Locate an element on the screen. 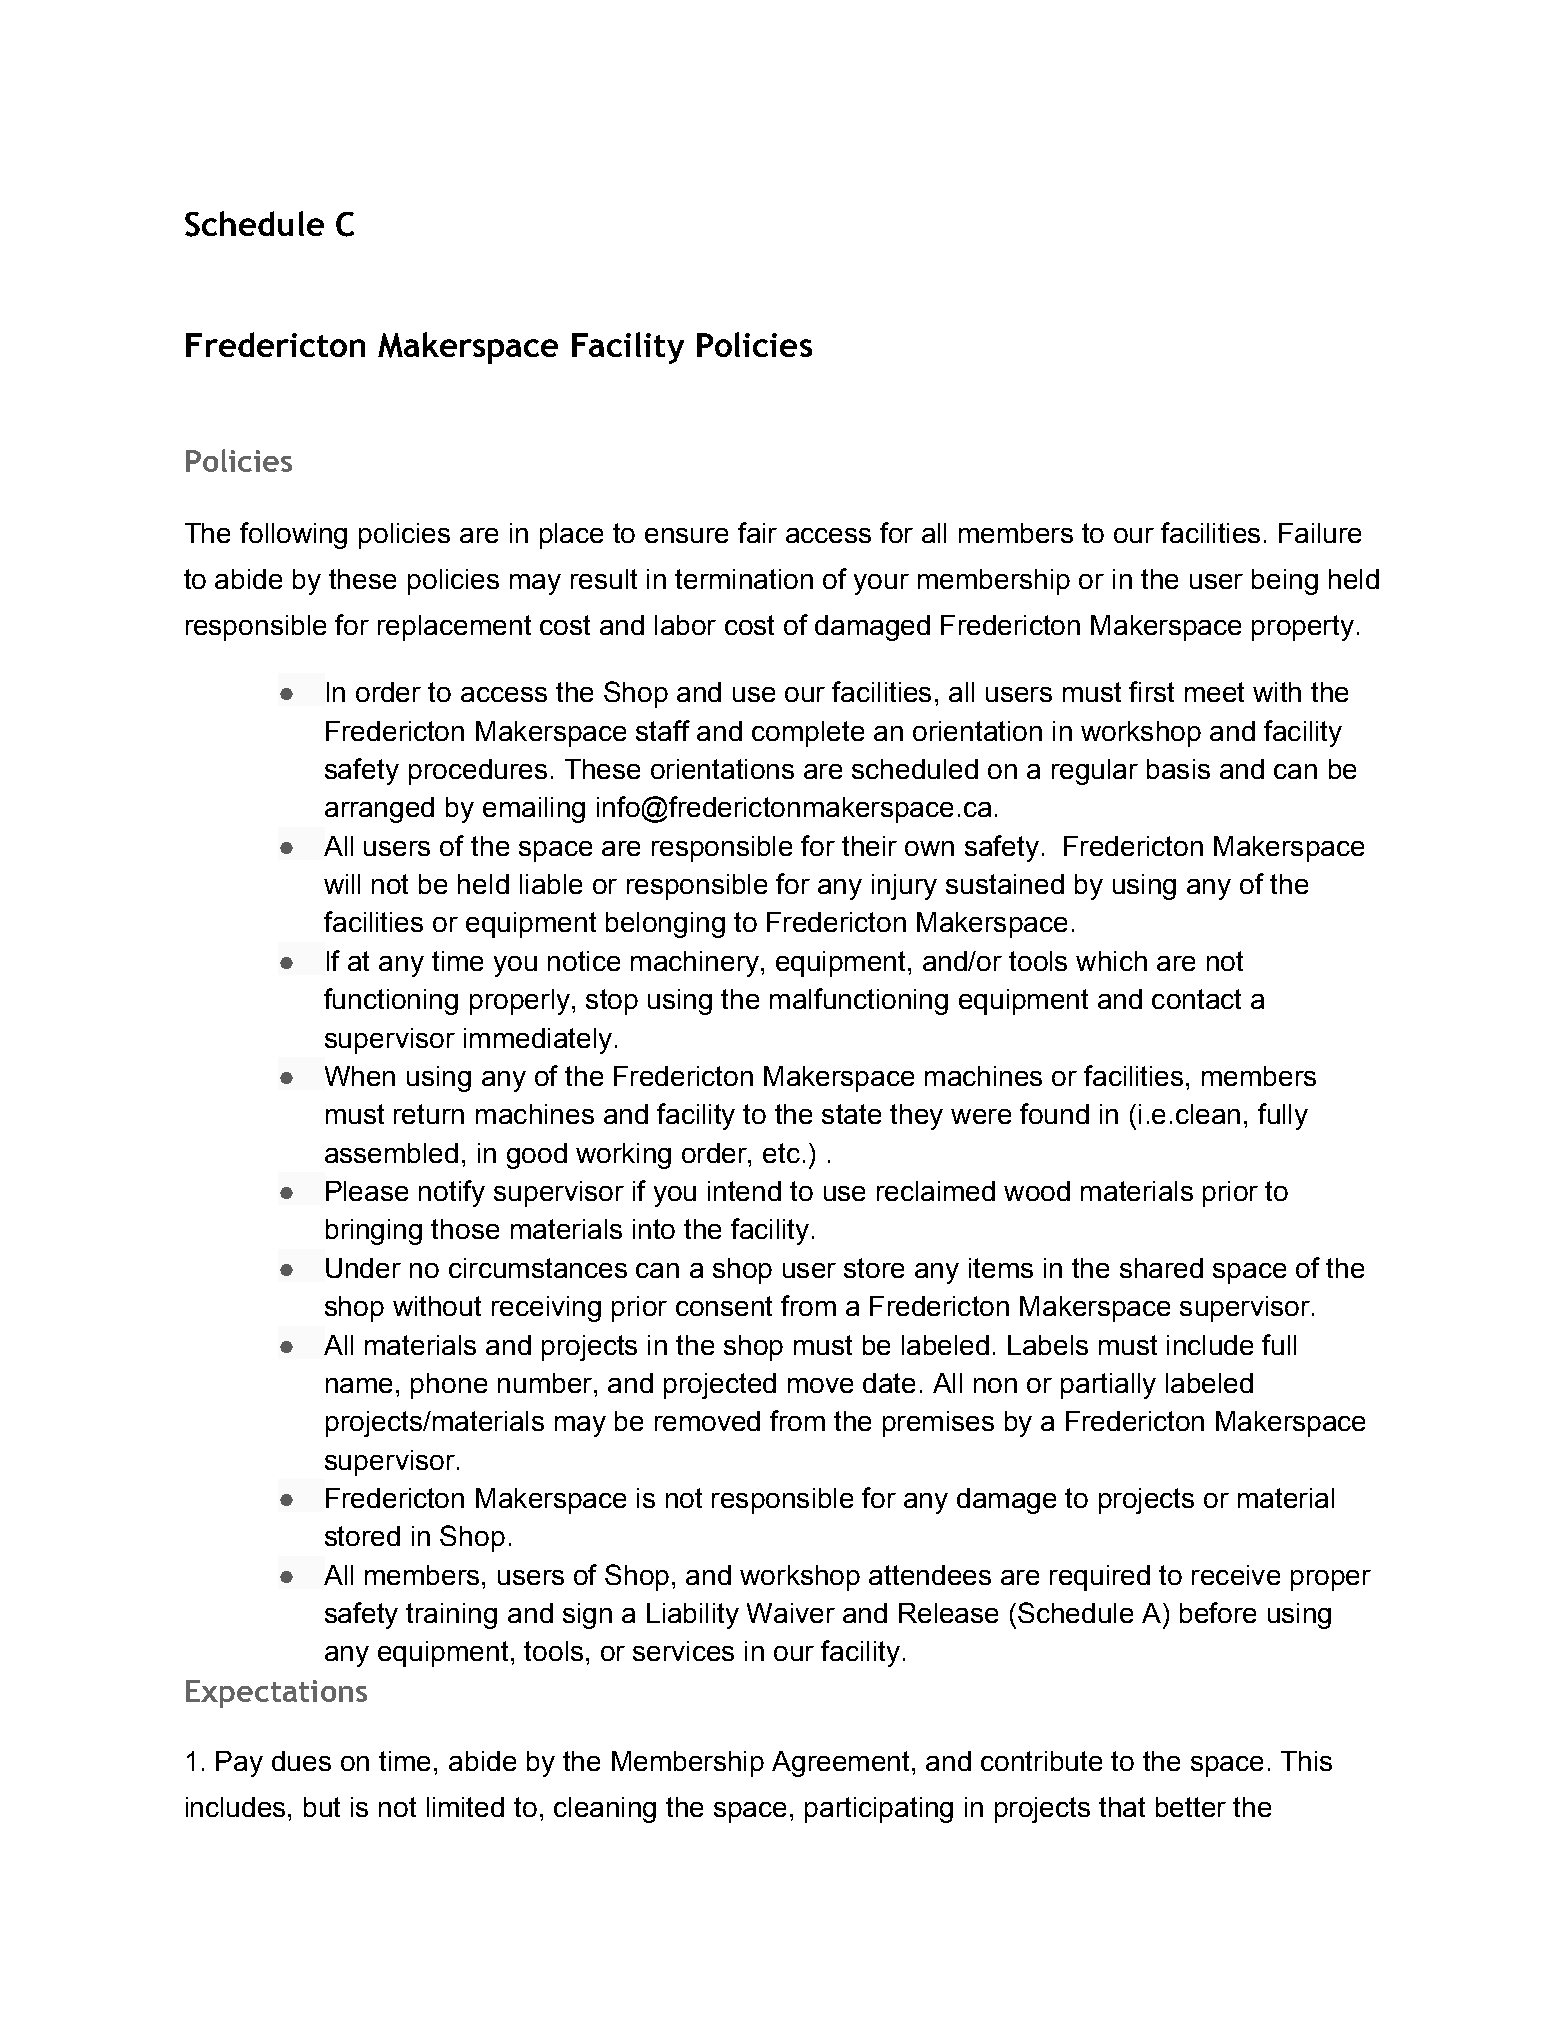 The image size is (1566, 2026). shared is located at coordinates (1161, 1268).
